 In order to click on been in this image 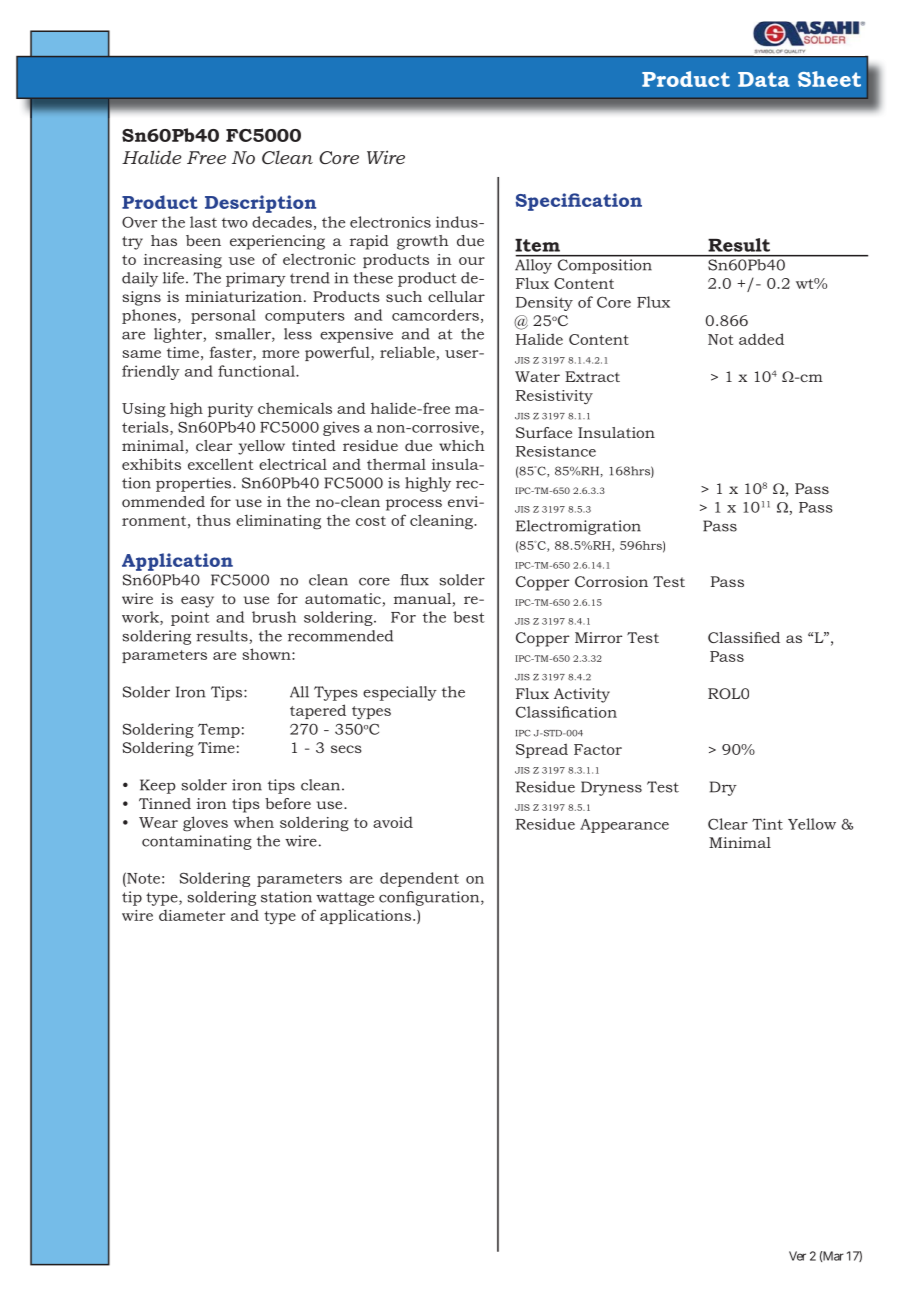, I will do `click(203, 240)`.
